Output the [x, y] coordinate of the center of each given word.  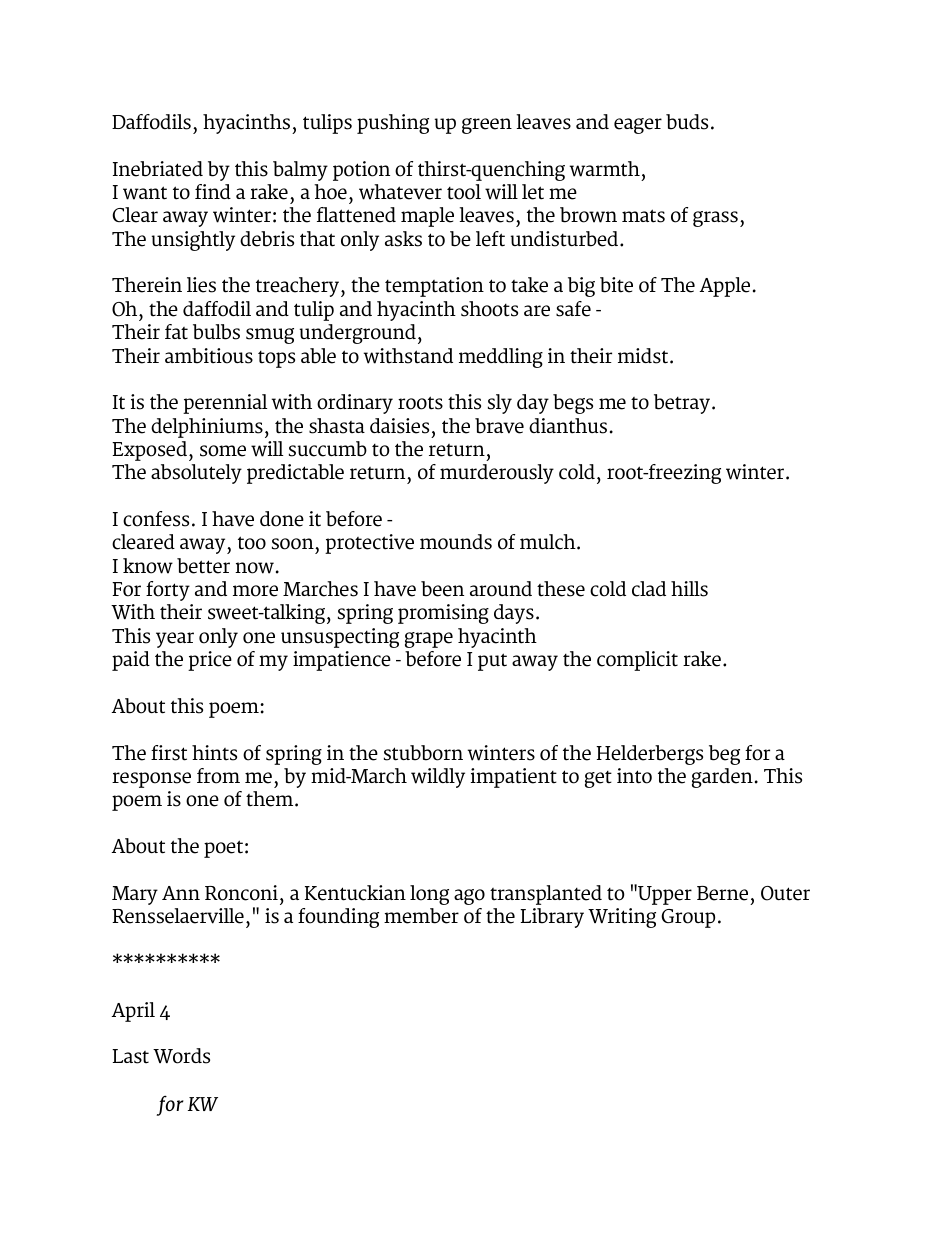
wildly [438, 778]
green [487, 126]
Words [181, 1056]
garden [722, 778]
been [442, 589]
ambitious [209, 356]
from [218, 776]
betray [682, 404]
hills [689, 589]
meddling [501, 358]
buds [687, 122]
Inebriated [158, 169]
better [203, 566]
